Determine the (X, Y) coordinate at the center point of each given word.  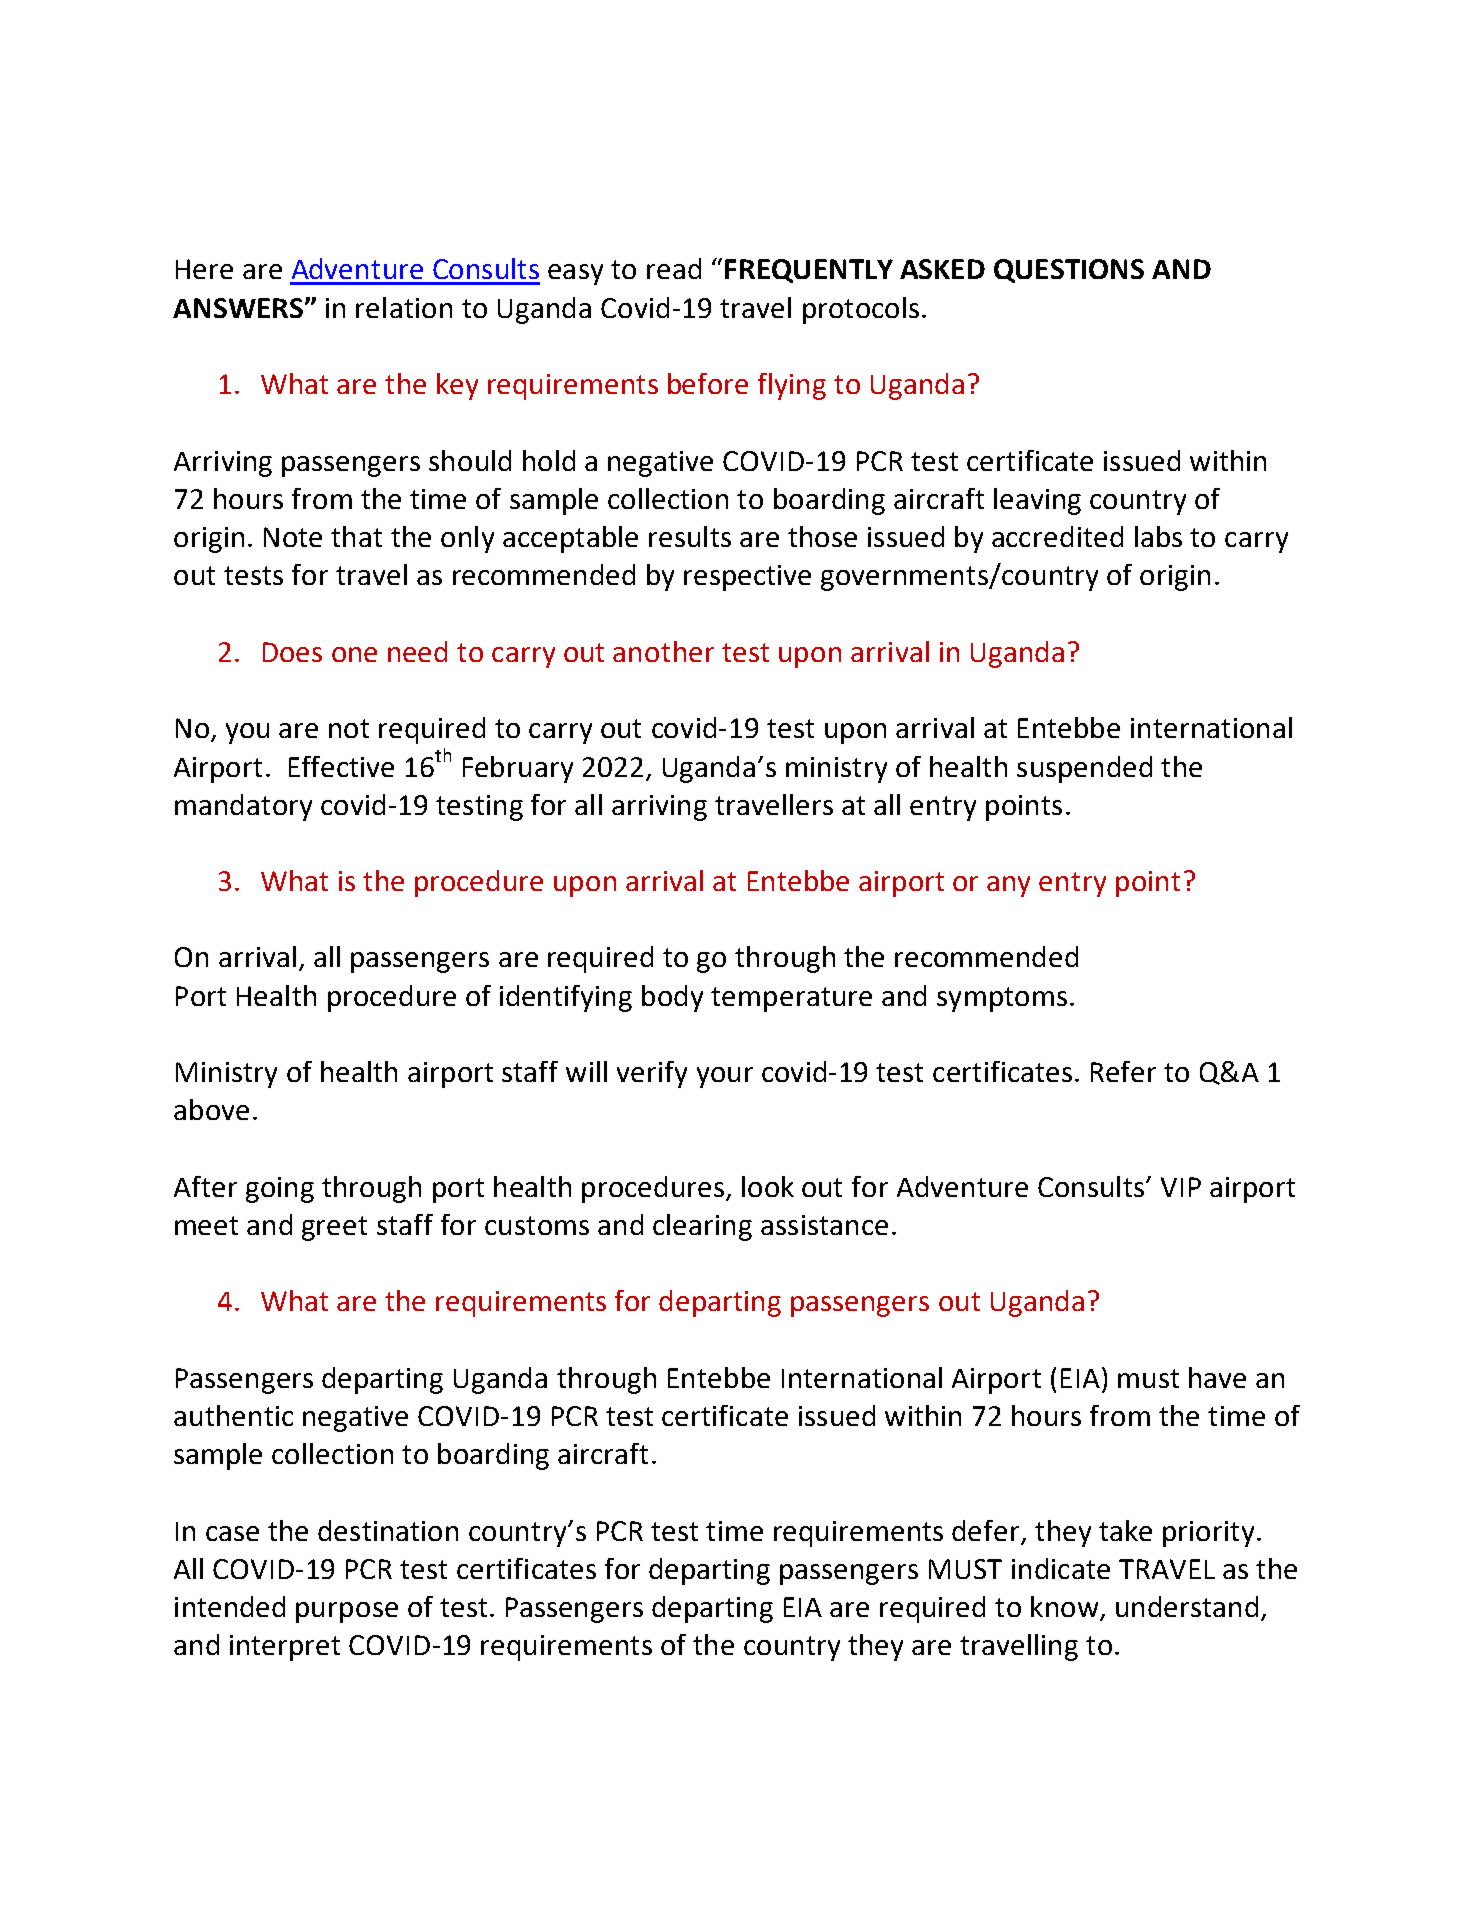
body (672, 998)
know (1066, 1608)
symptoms (1002, 999)
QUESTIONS (1069, 271)
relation (404, 307)
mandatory (243, 807)
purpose (347, 1612)
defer (985, 1530)
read (674, 268)
